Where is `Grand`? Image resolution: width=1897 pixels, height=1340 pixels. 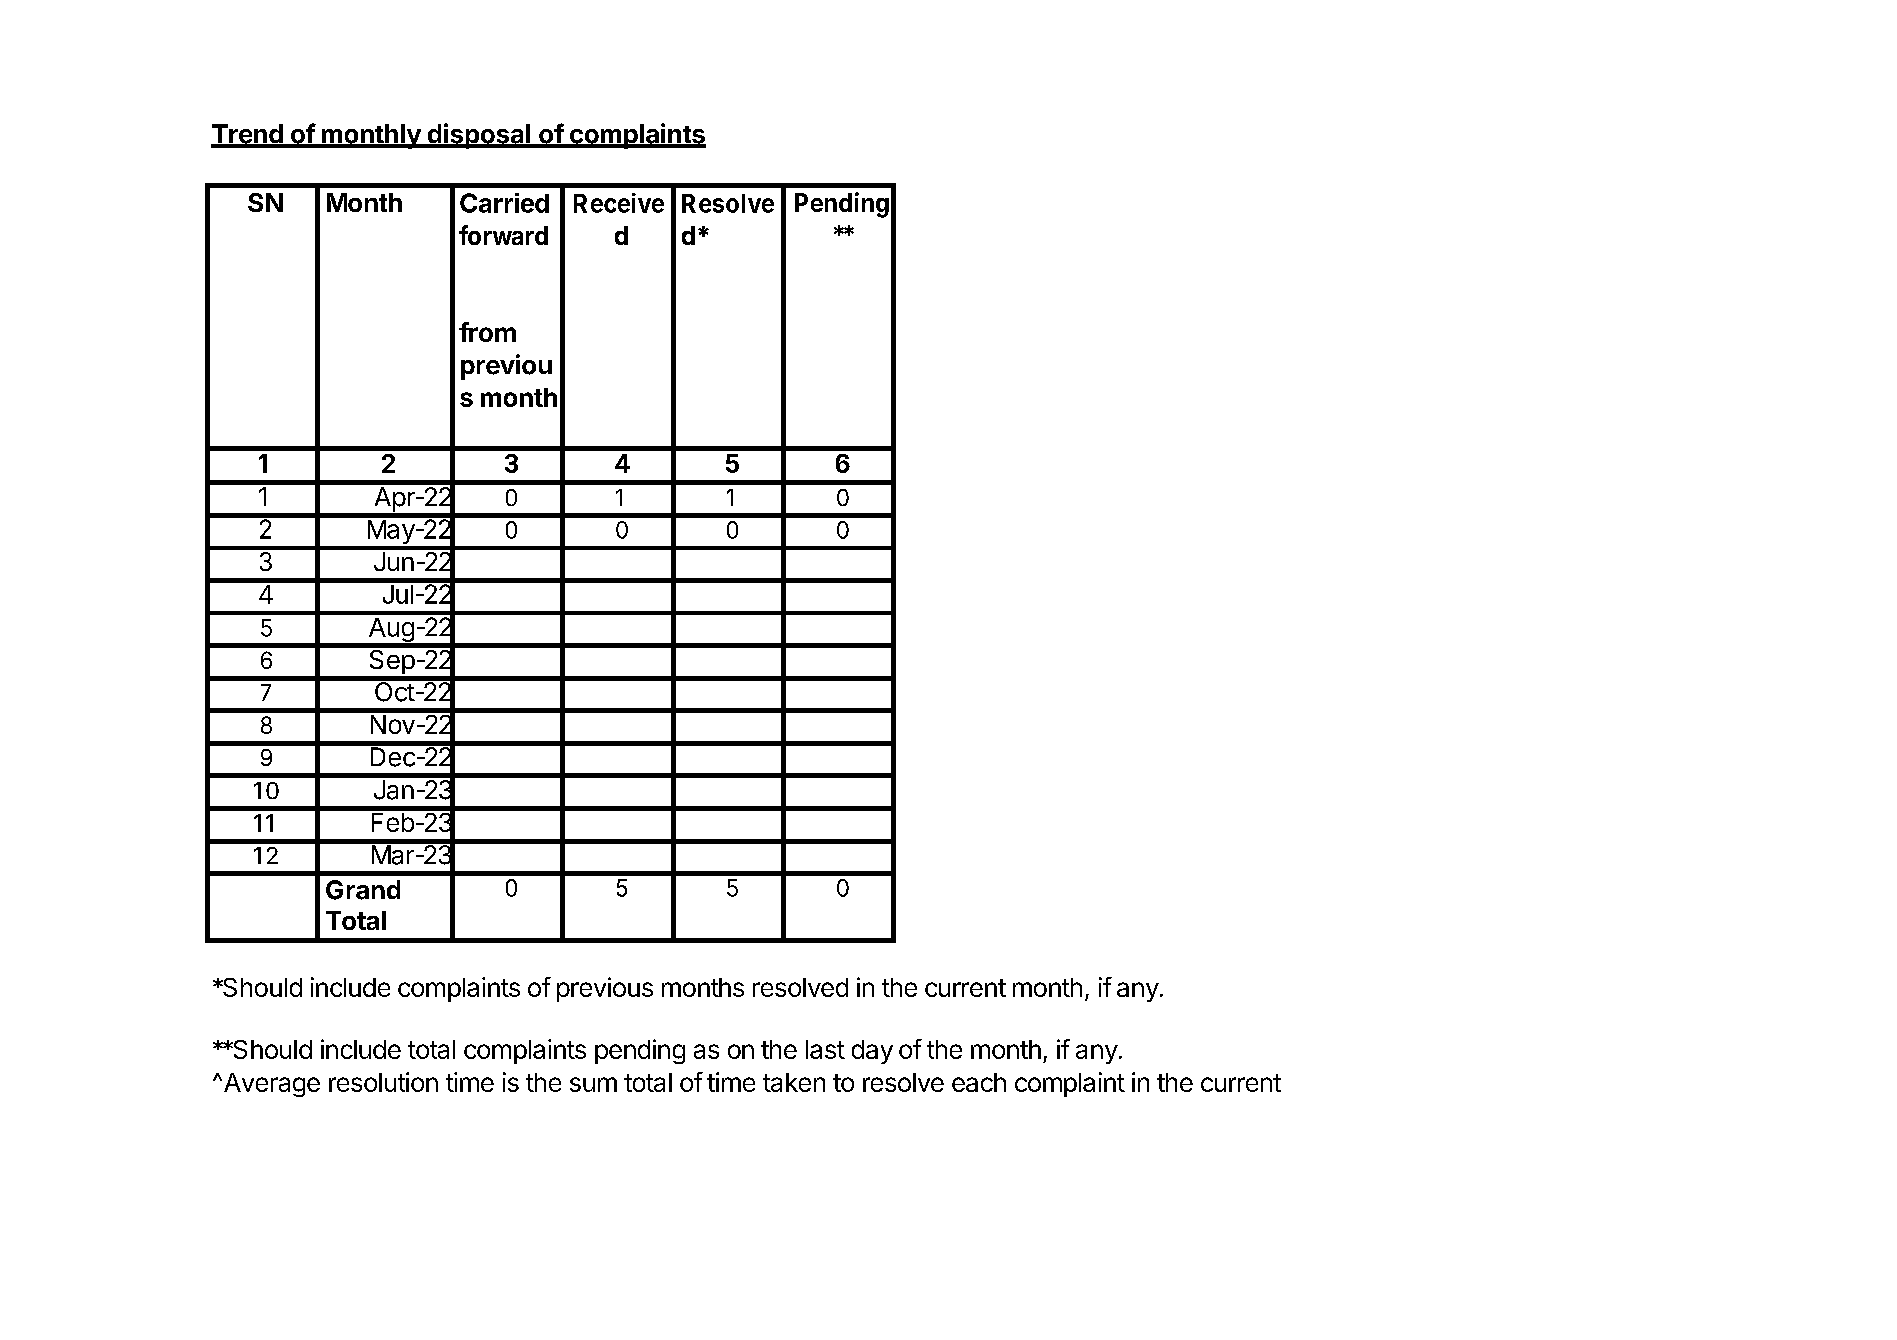
Grand is located at coordinates (363, 890).
